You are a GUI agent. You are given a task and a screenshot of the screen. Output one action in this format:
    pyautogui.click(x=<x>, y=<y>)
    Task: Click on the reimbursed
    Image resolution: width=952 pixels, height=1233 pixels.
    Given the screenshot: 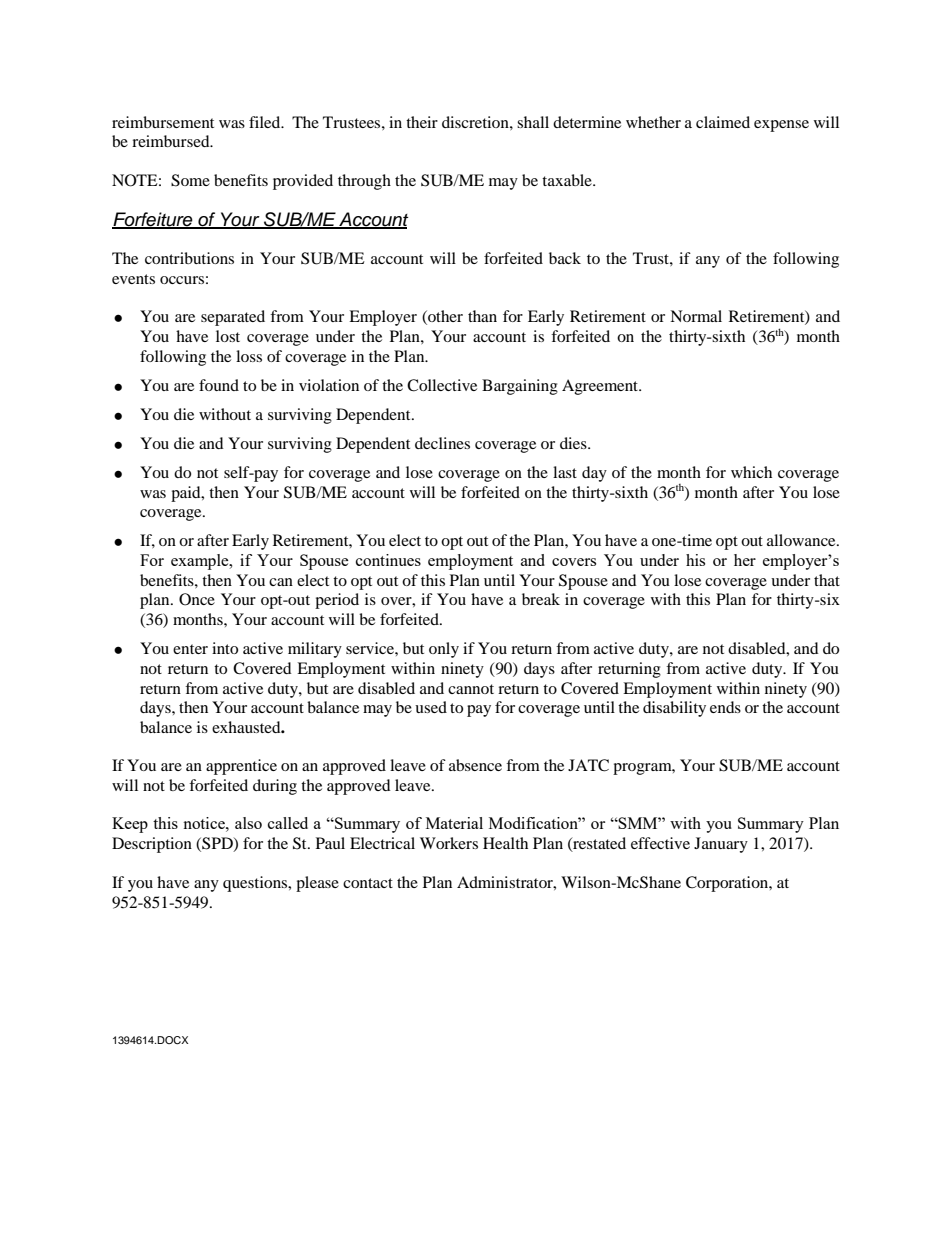 What is the action you would take?
    pyautogui.click(x=172, y=141)
